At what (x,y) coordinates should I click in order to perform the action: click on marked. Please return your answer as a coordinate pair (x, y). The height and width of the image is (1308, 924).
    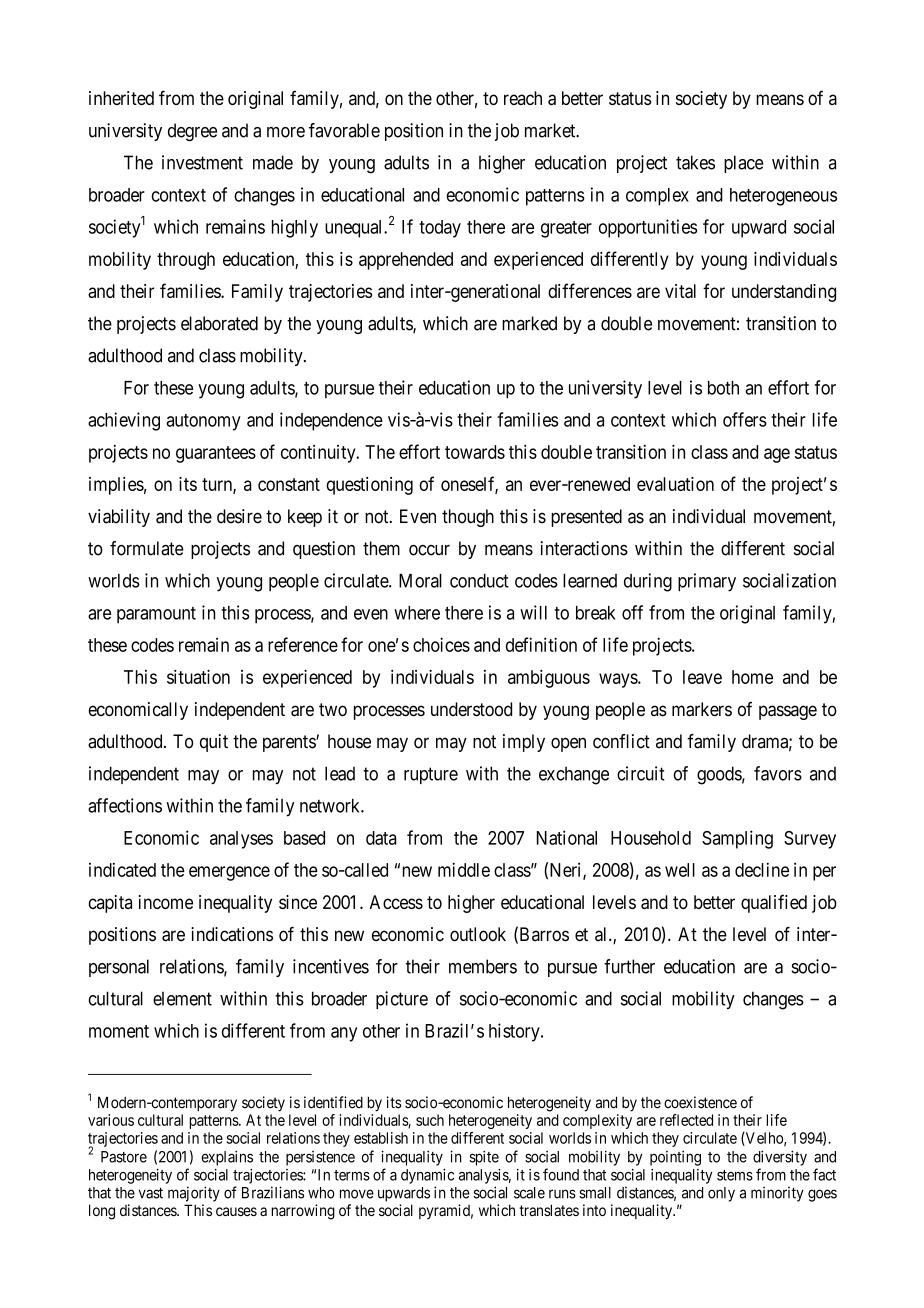
    Looking at the image, I should click on (529, 323).
